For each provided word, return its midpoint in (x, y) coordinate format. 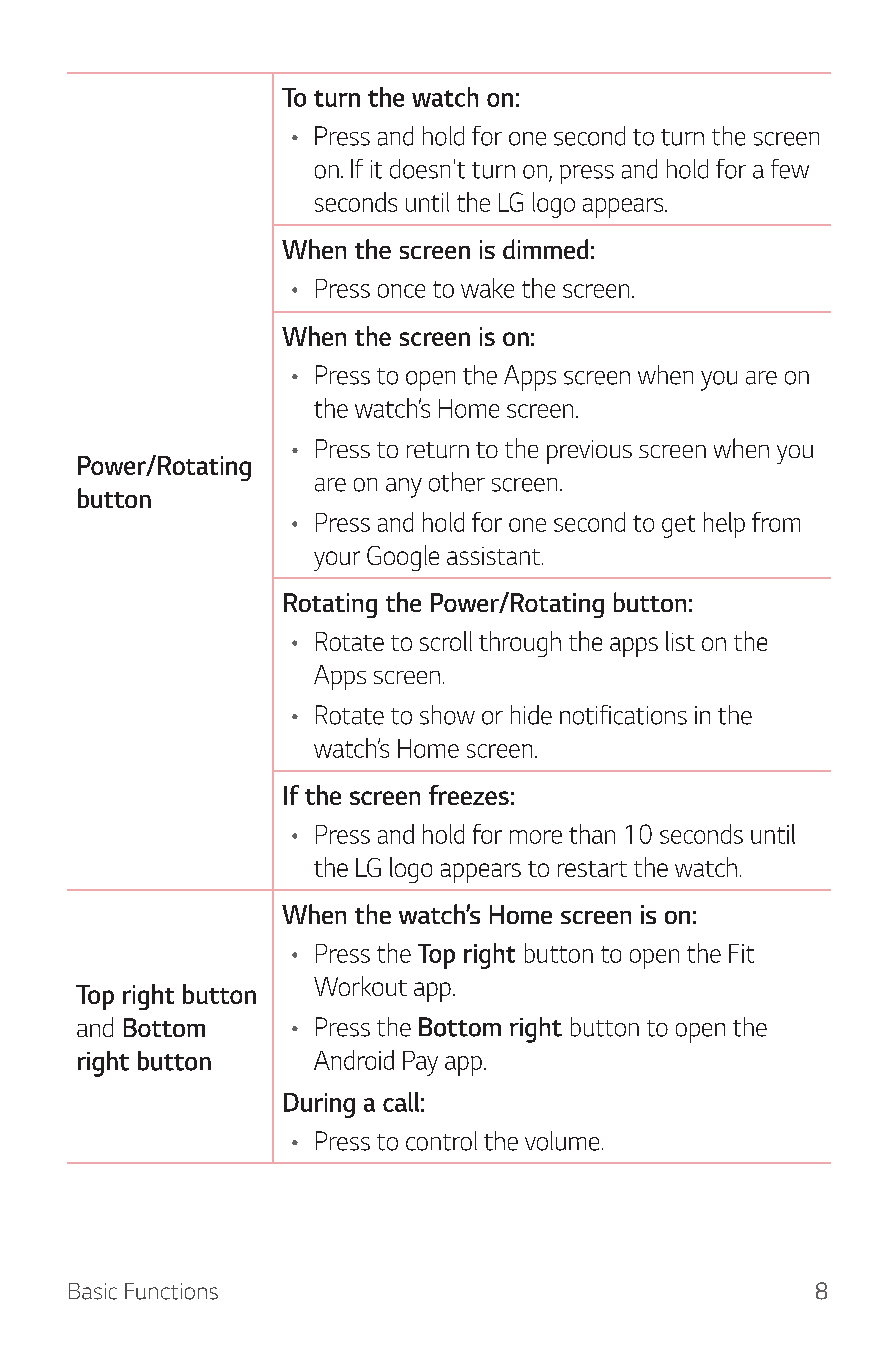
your (337, 561)
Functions (171, 1291)
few (790, 169)
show (447, 715)
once (401, 291)
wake (487, 288)
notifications (623, 715)
